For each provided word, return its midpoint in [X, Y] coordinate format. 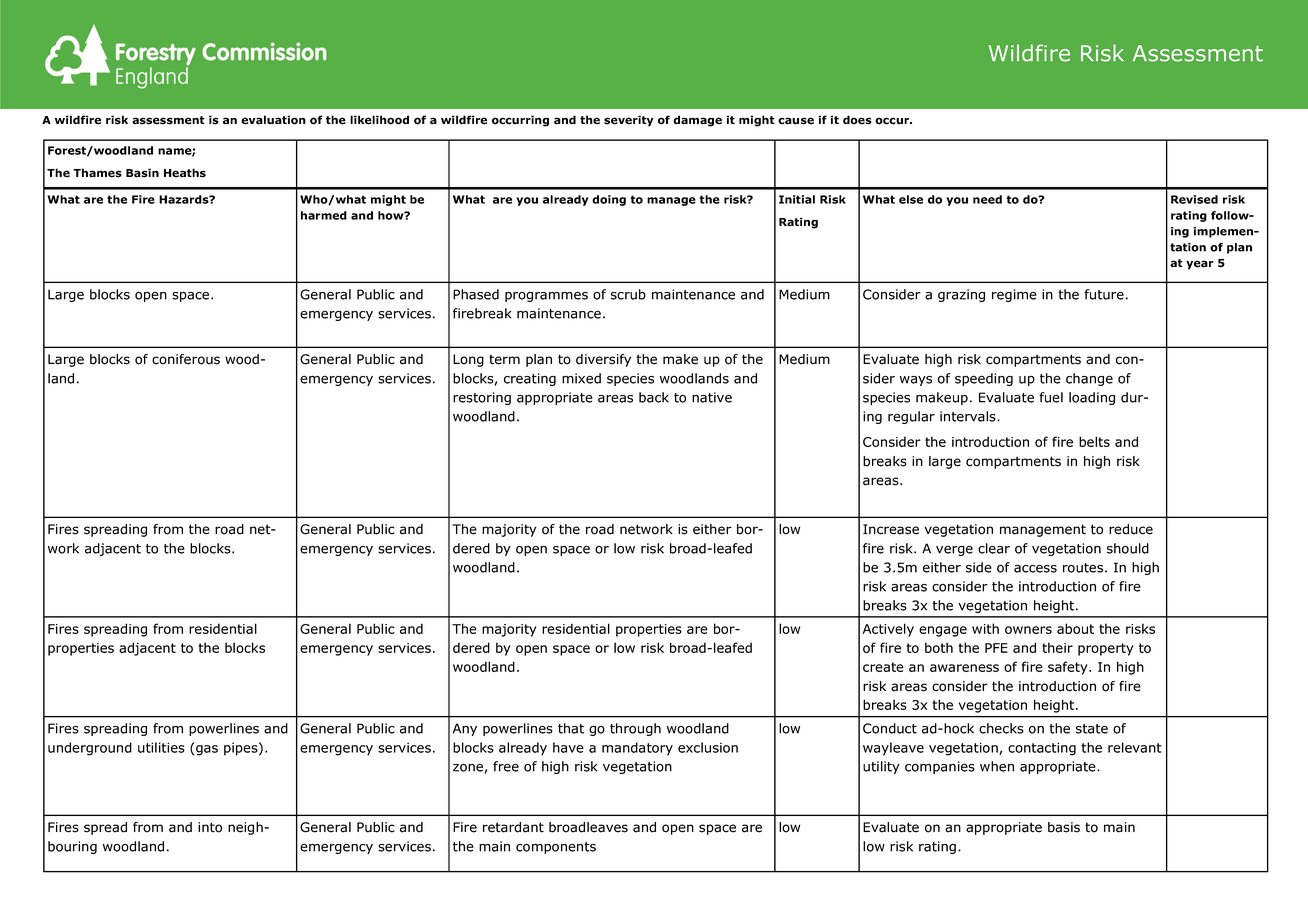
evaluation [273, 120]
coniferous [186, 359]
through [635, 729]
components [556, 848]
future [1104, 294]
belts [1094, 441]
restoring [482, 398]
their [1057, 647]
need [987, 199]
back [654, 397]
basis [1064, 827]
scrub [628, 294]
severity [629, 121]
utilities [161, 747]
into [210, 827]
